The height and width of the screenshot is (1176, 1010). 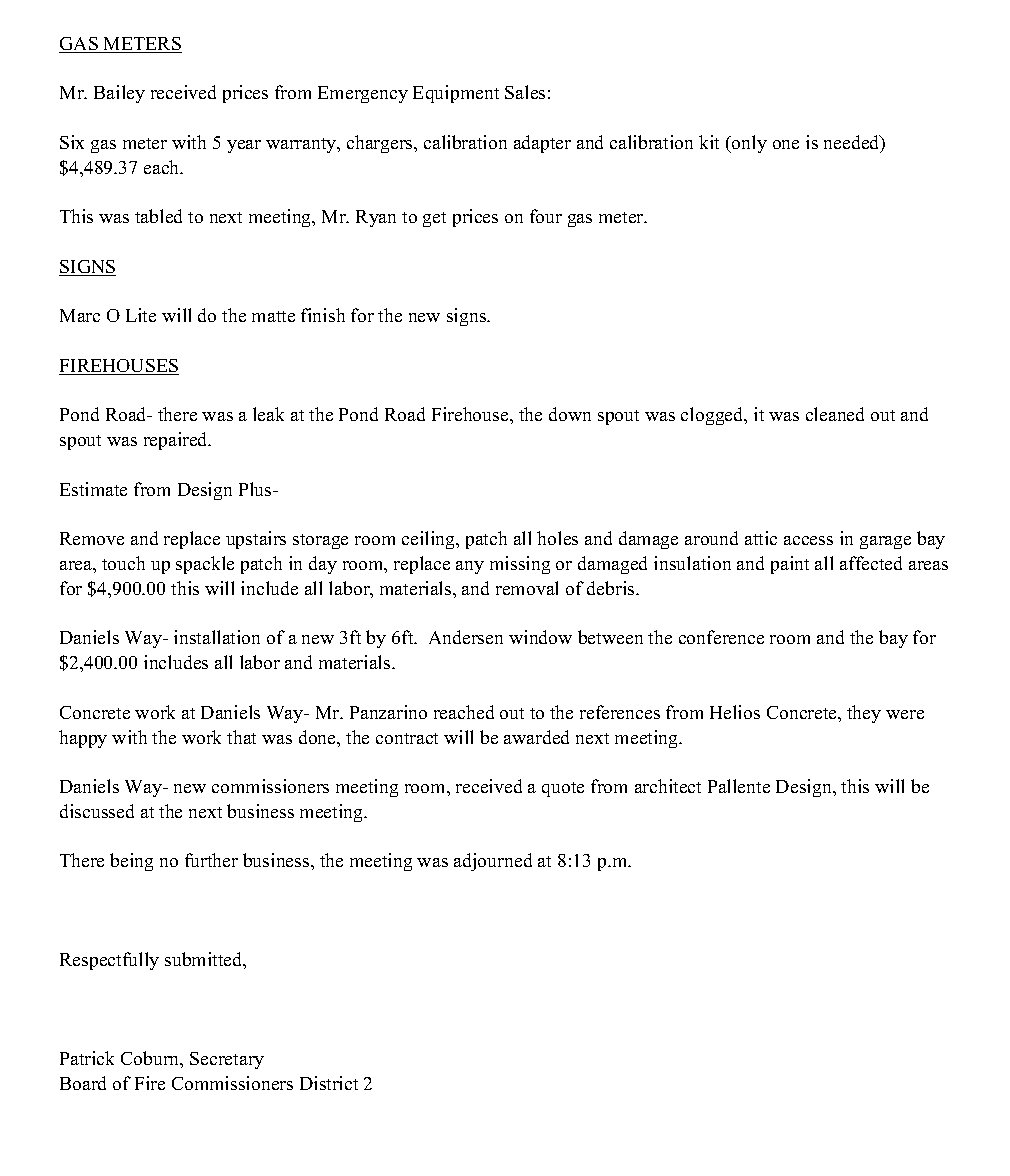 What do you see at coordinates (456, 94) in the screenshot?
I see `Equipment` at bounding box center [456, 94].
